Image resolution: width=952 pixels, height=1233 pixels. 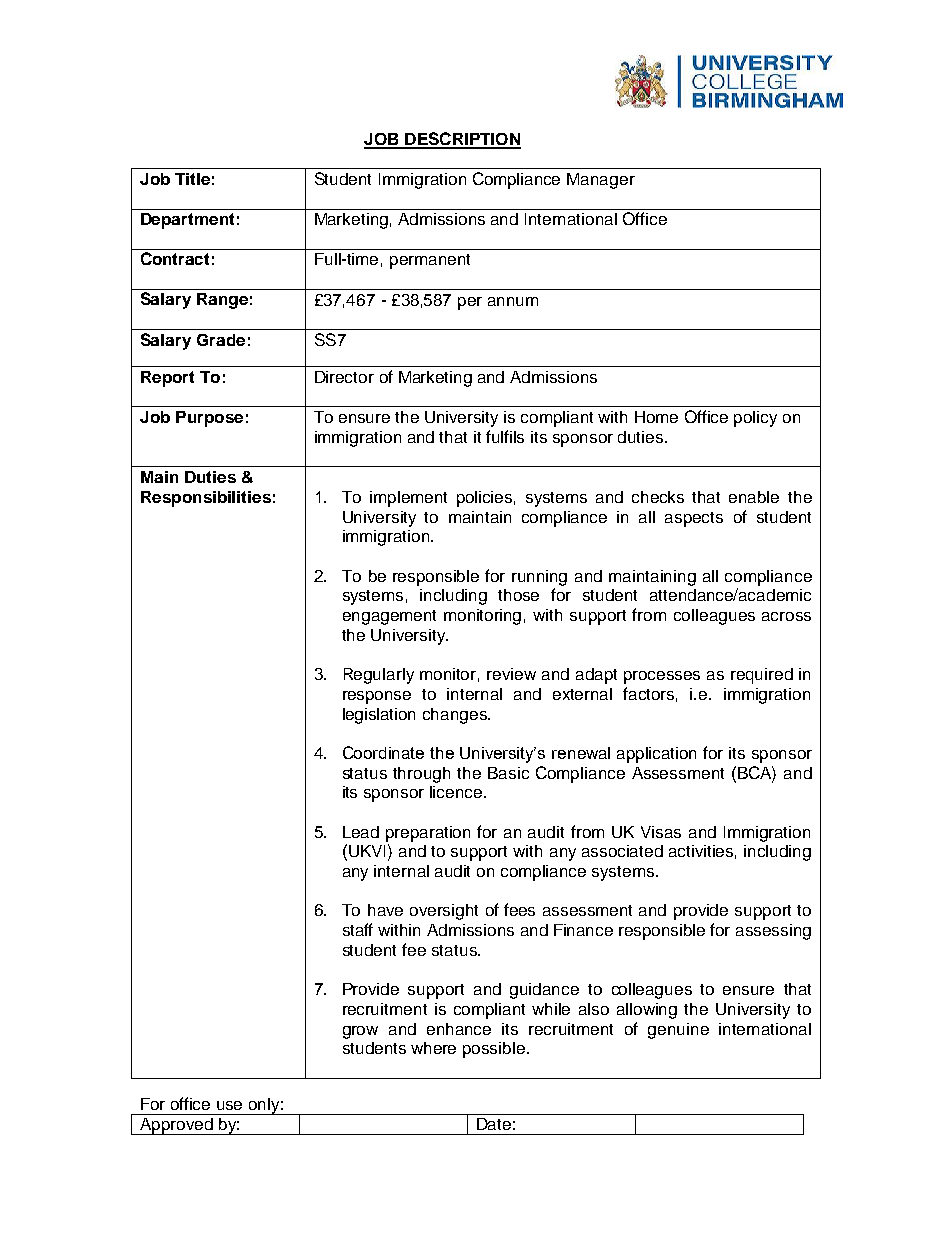 What do you see at coordinates (187, 221) in the page?
I see `Department` at bounding box center [187, 221].
